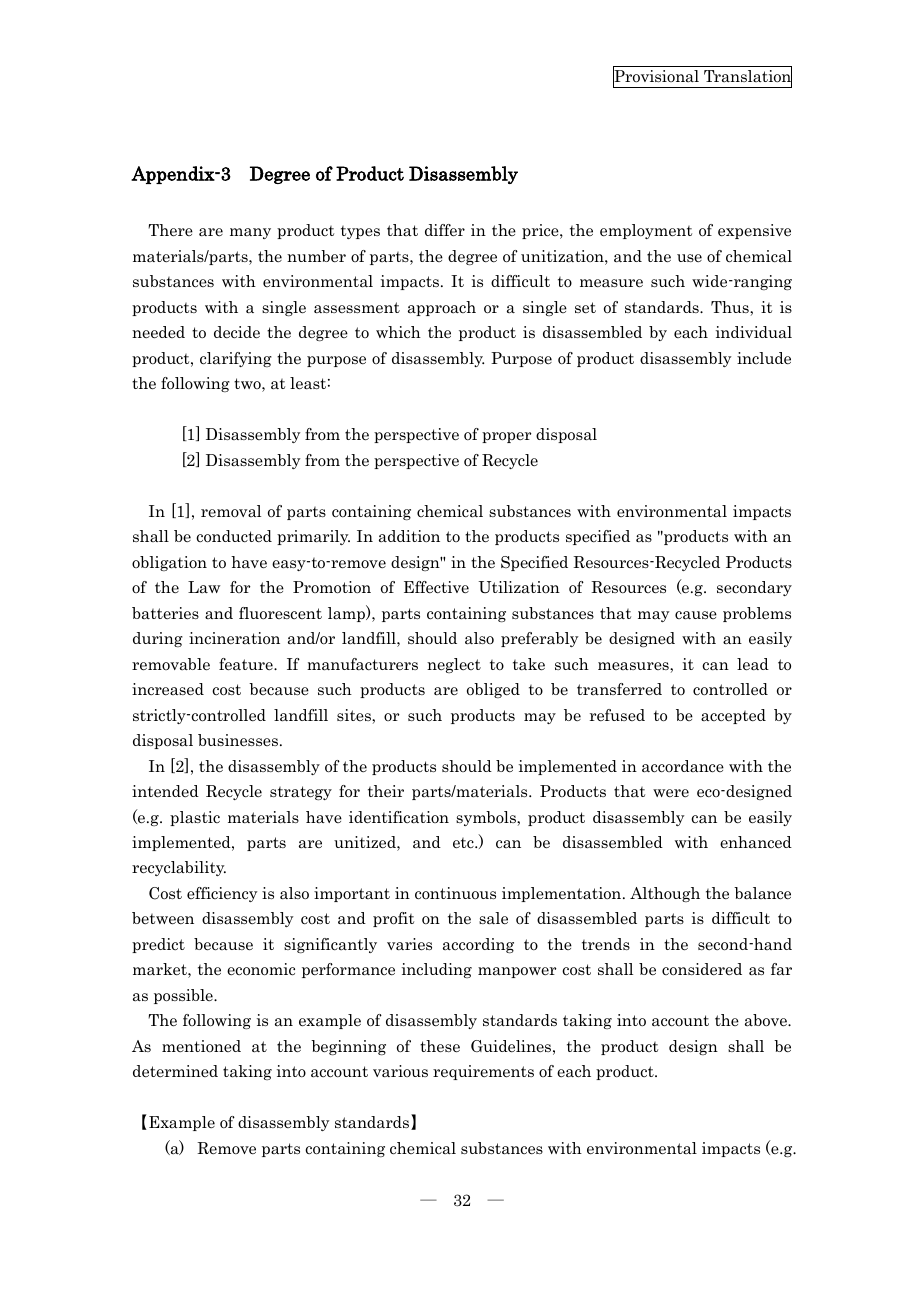 Image resolution: width=924 pixels, height=1308 pixels. What do you see at coordinates (201, 1046) in the screenshot?
I see `mentioned` at bounding box center [201, 1046].
